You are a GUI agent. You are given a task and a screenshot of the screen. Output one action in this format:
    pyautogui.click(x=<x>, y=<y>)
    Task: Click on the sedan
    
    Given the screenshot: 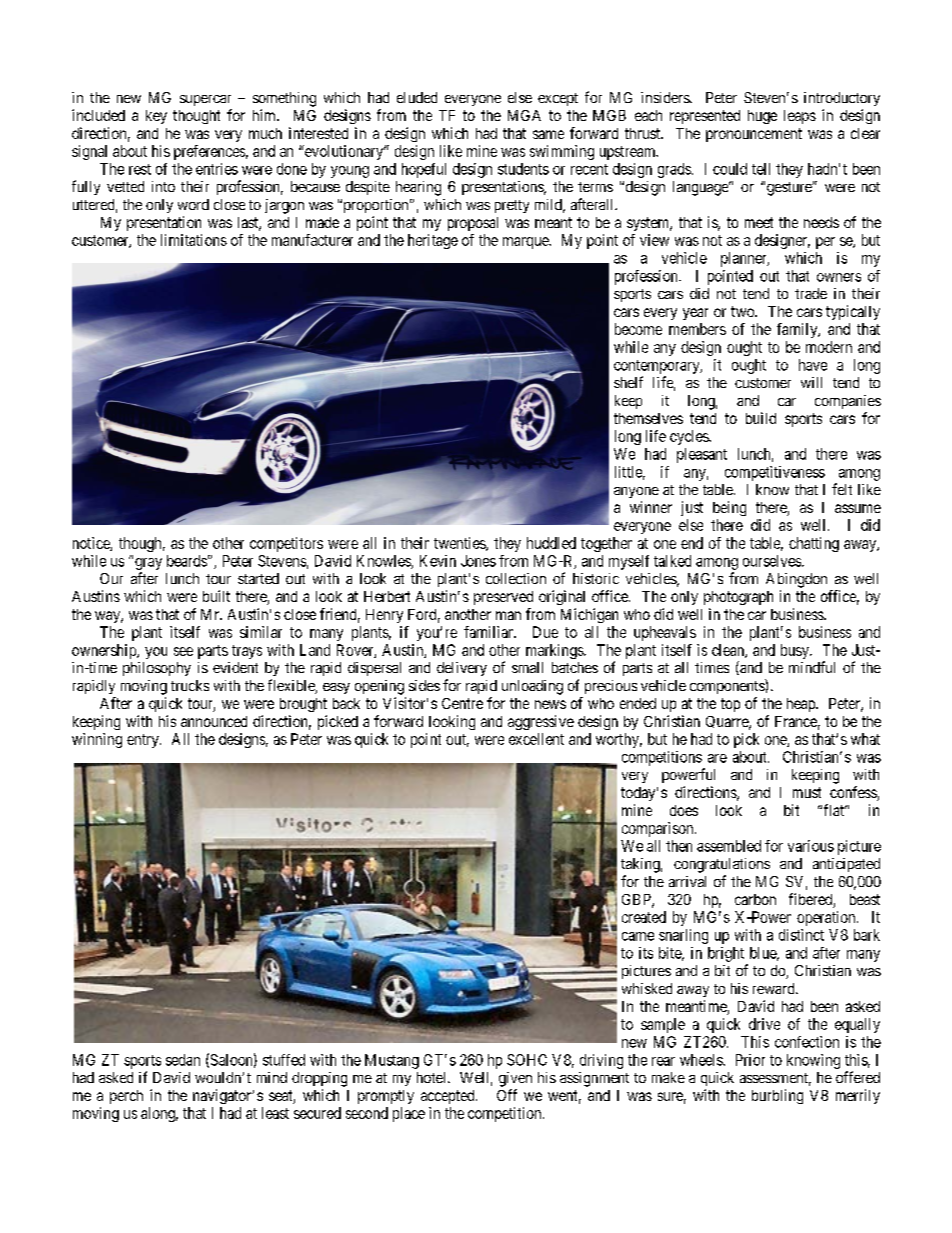 What is the action you would take?
    pyautogui.click(x=183, y=1060)
